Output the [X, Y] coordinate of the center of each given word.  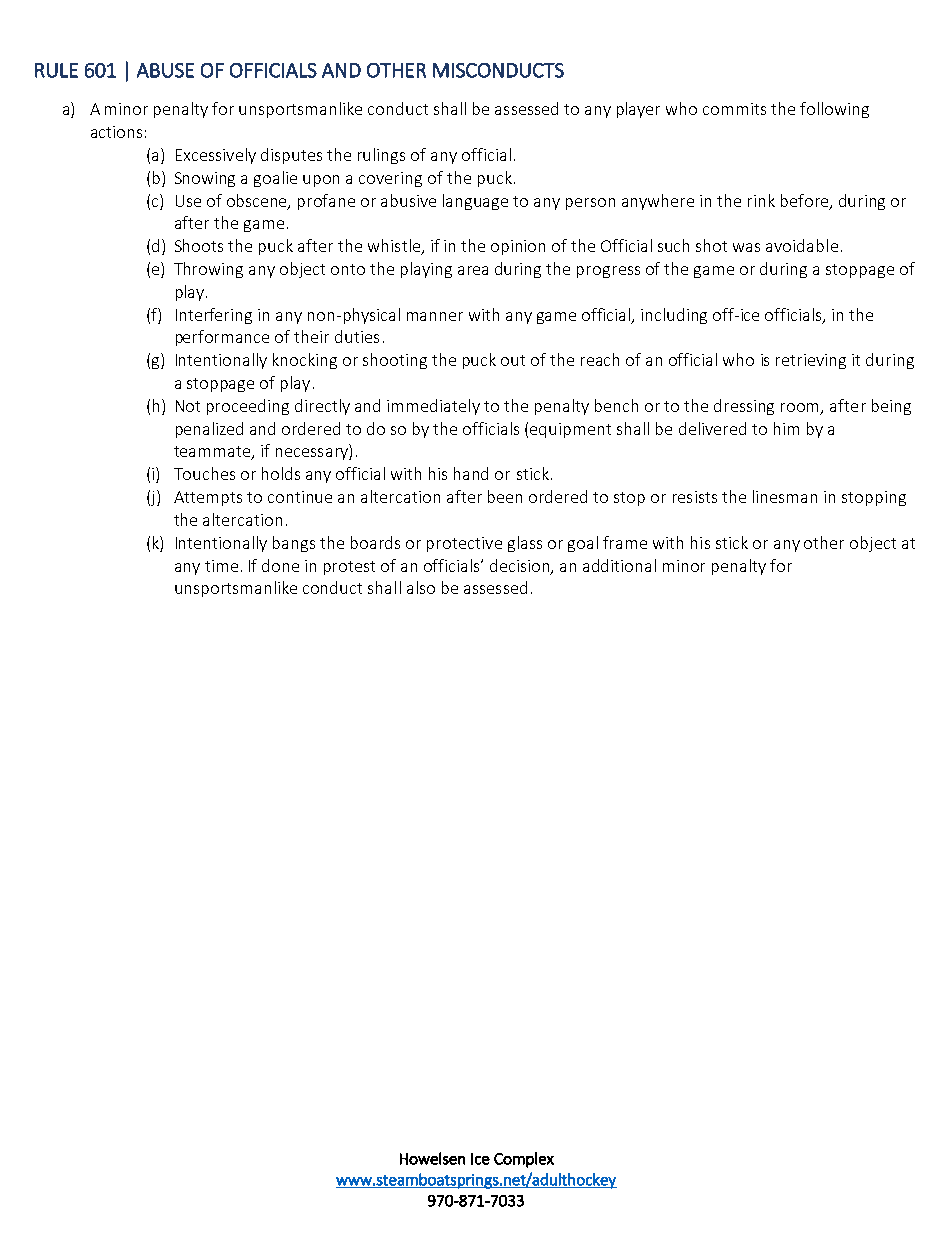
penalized [209, 430]
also [421, 587]
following [834, 110]
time [221, 566]
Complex [524, 1160]
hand [471, 473]
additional [619, 565]
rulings [381, 156]
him [786, 428]
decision [521, 566]
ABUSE [165, 70]
